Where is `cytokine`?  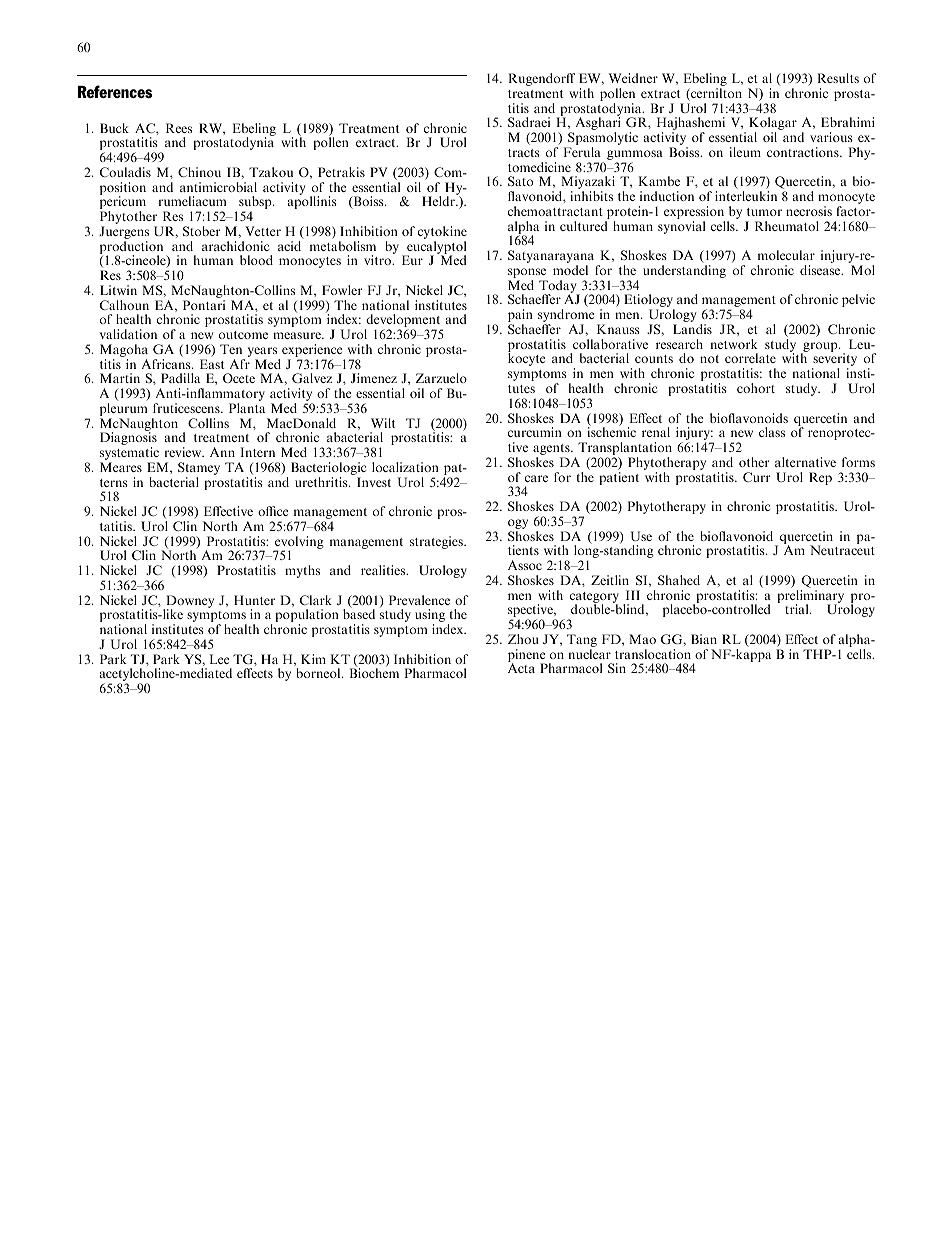 cytokine is located at coordinates (442, 234).
